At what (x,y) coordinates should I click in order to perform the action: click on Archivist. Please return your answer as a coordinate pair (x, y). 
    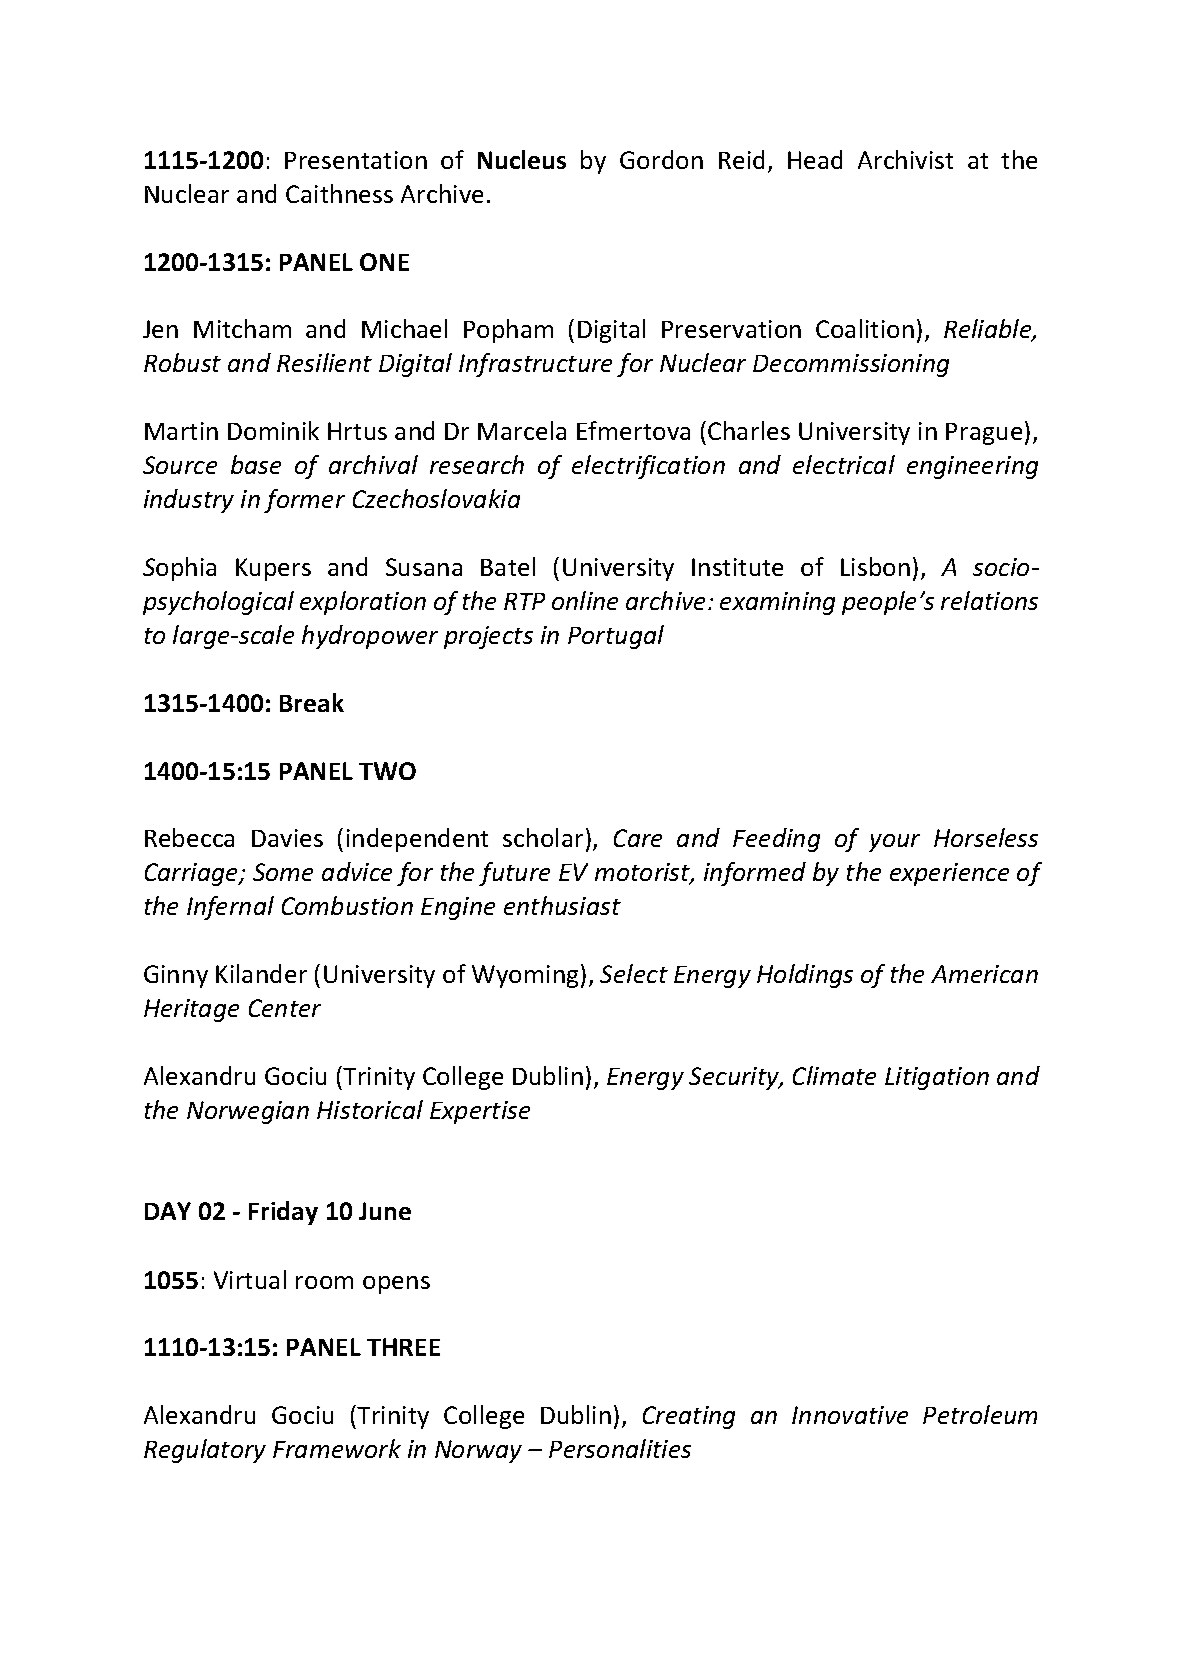
    Looking at the image, I should click on (905, 159).
